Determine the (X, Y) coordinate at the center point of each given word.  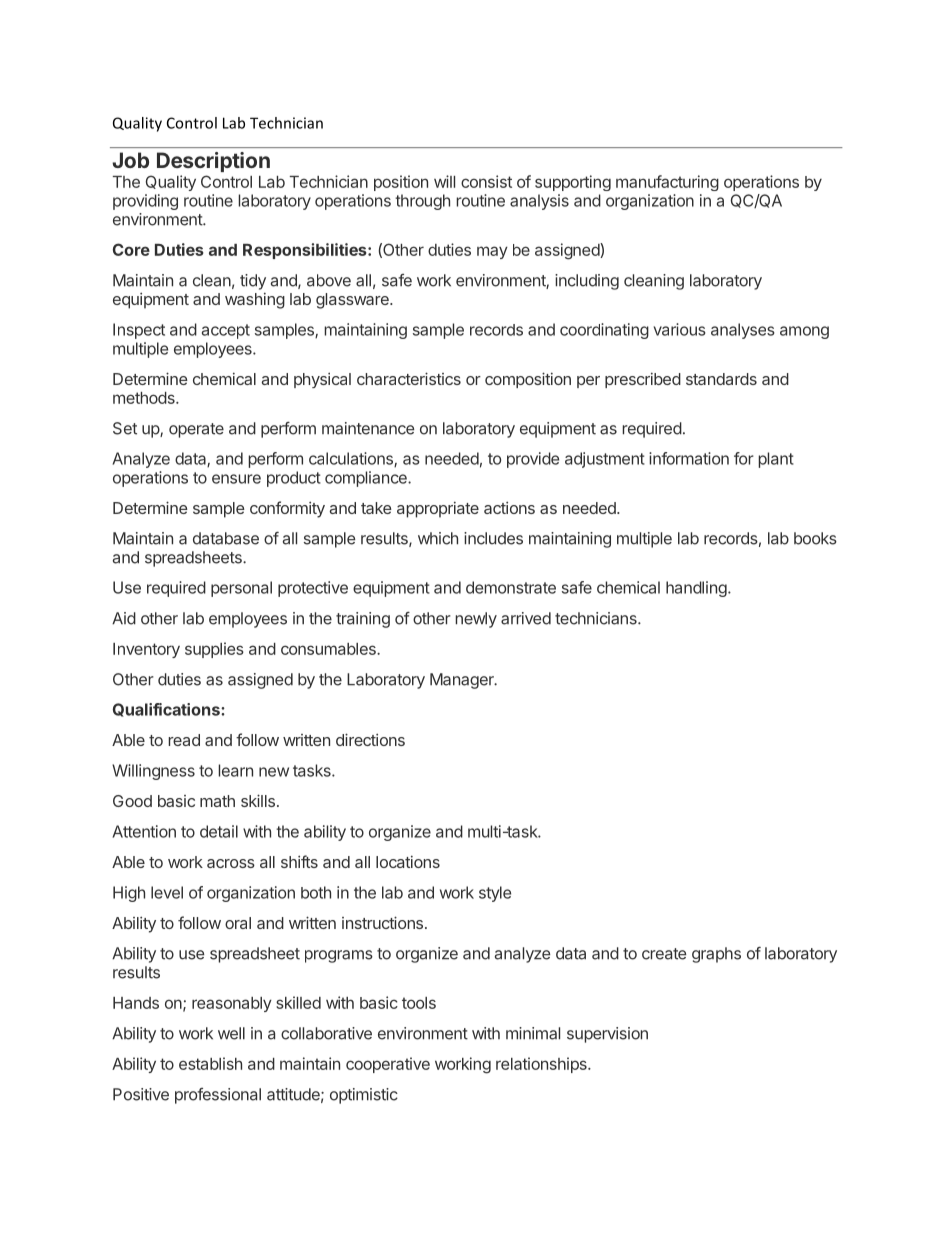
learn (235, 770)
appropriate (438, 509)
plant (776, 460)
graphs (716, 955)
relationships (542, 1065)
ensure (236, 479)
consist (486, 181)
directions (370, 739)
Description (213, 162)
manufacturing (667, 183)
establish (210, 1063)
